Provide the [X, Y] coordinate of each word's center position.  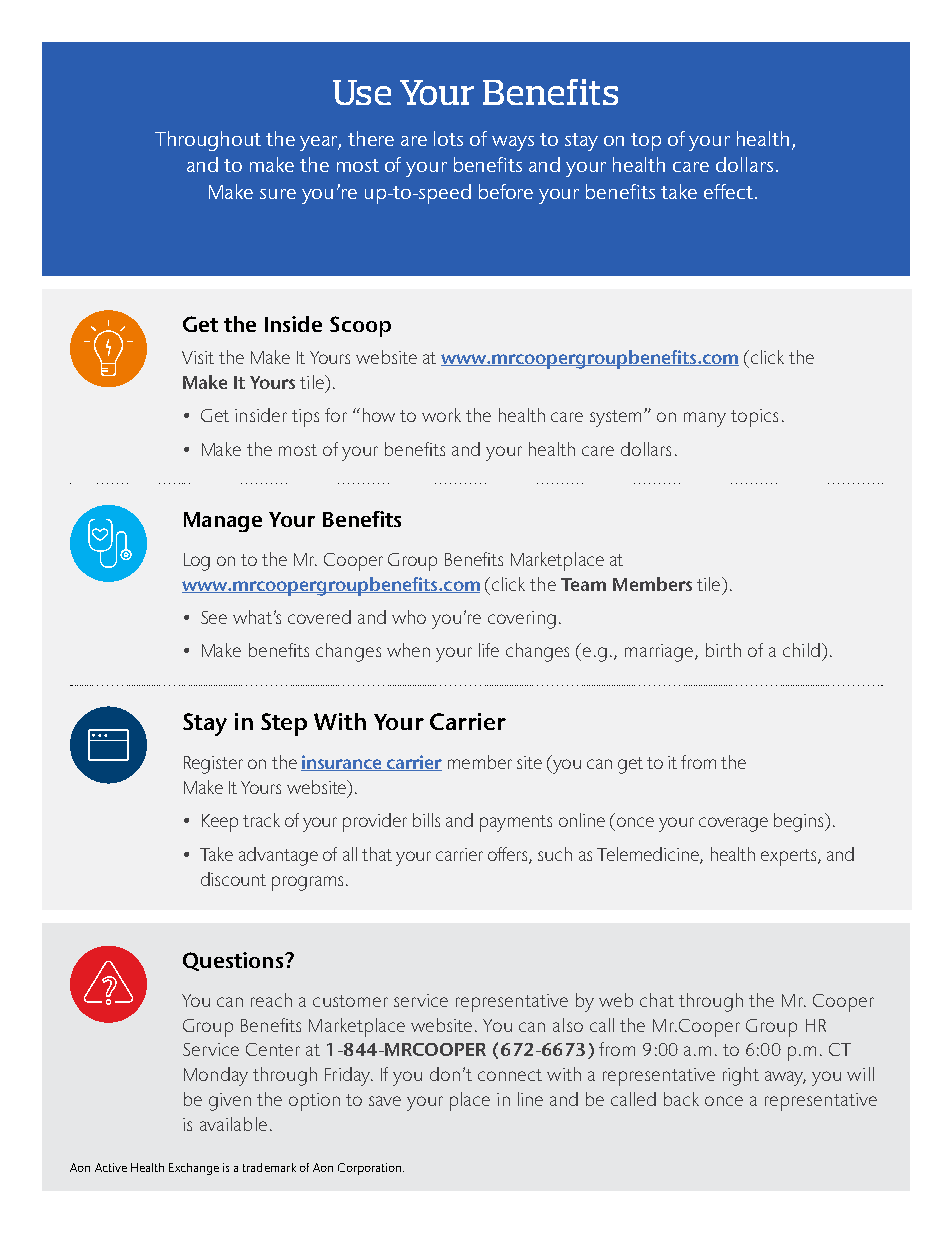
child [801, 650]
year [320, 143]
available [233, 1124]
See [214, 617]
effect [728, 191]
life [489, 650]
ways [513, 143]
